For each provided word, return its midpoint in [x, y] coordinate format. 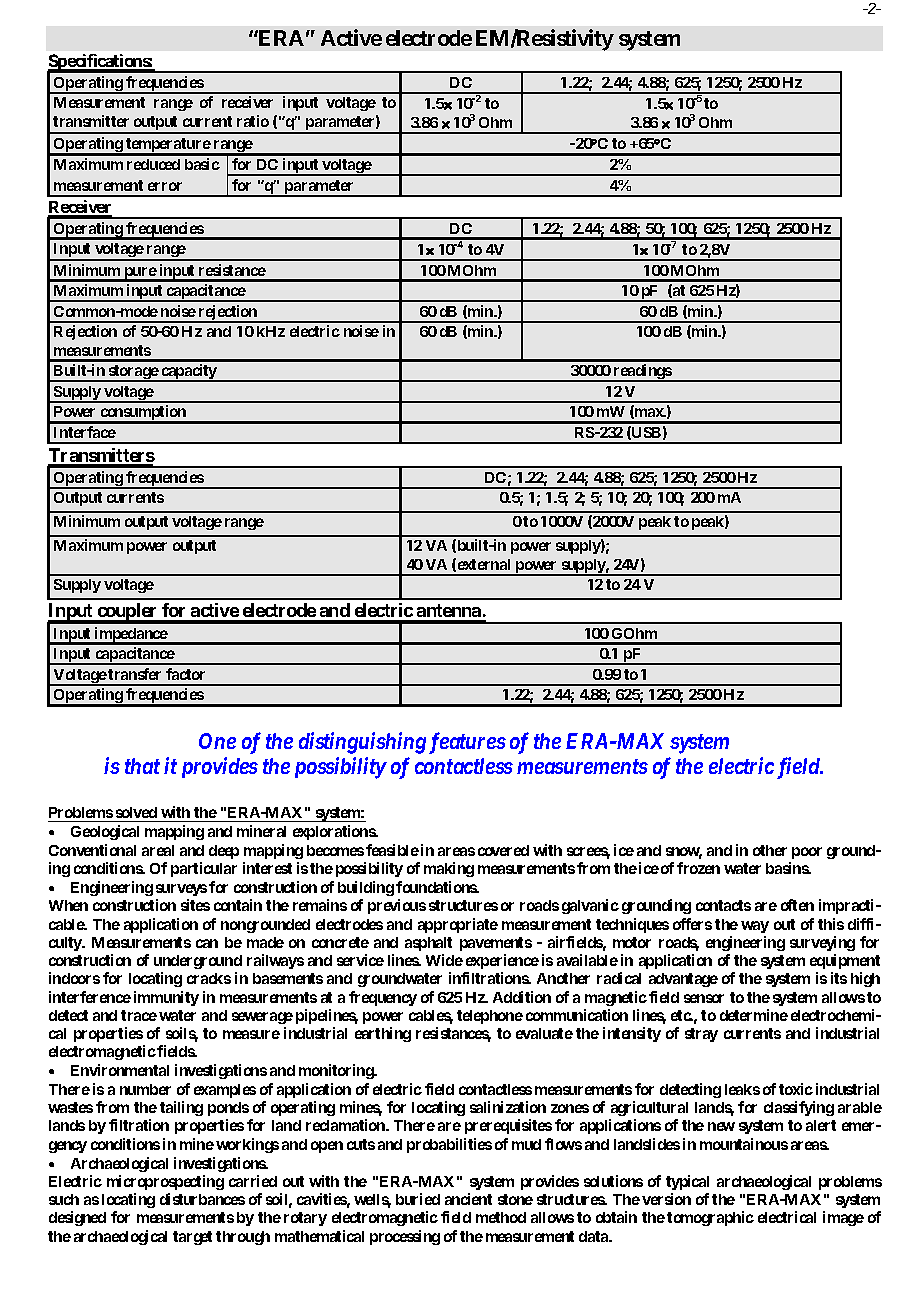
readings [642, 373]
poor [807, 853]
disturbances [202, 1199]
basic [202, 164]
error [165, 186]
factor [185, 674]
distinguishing [362, 743]
